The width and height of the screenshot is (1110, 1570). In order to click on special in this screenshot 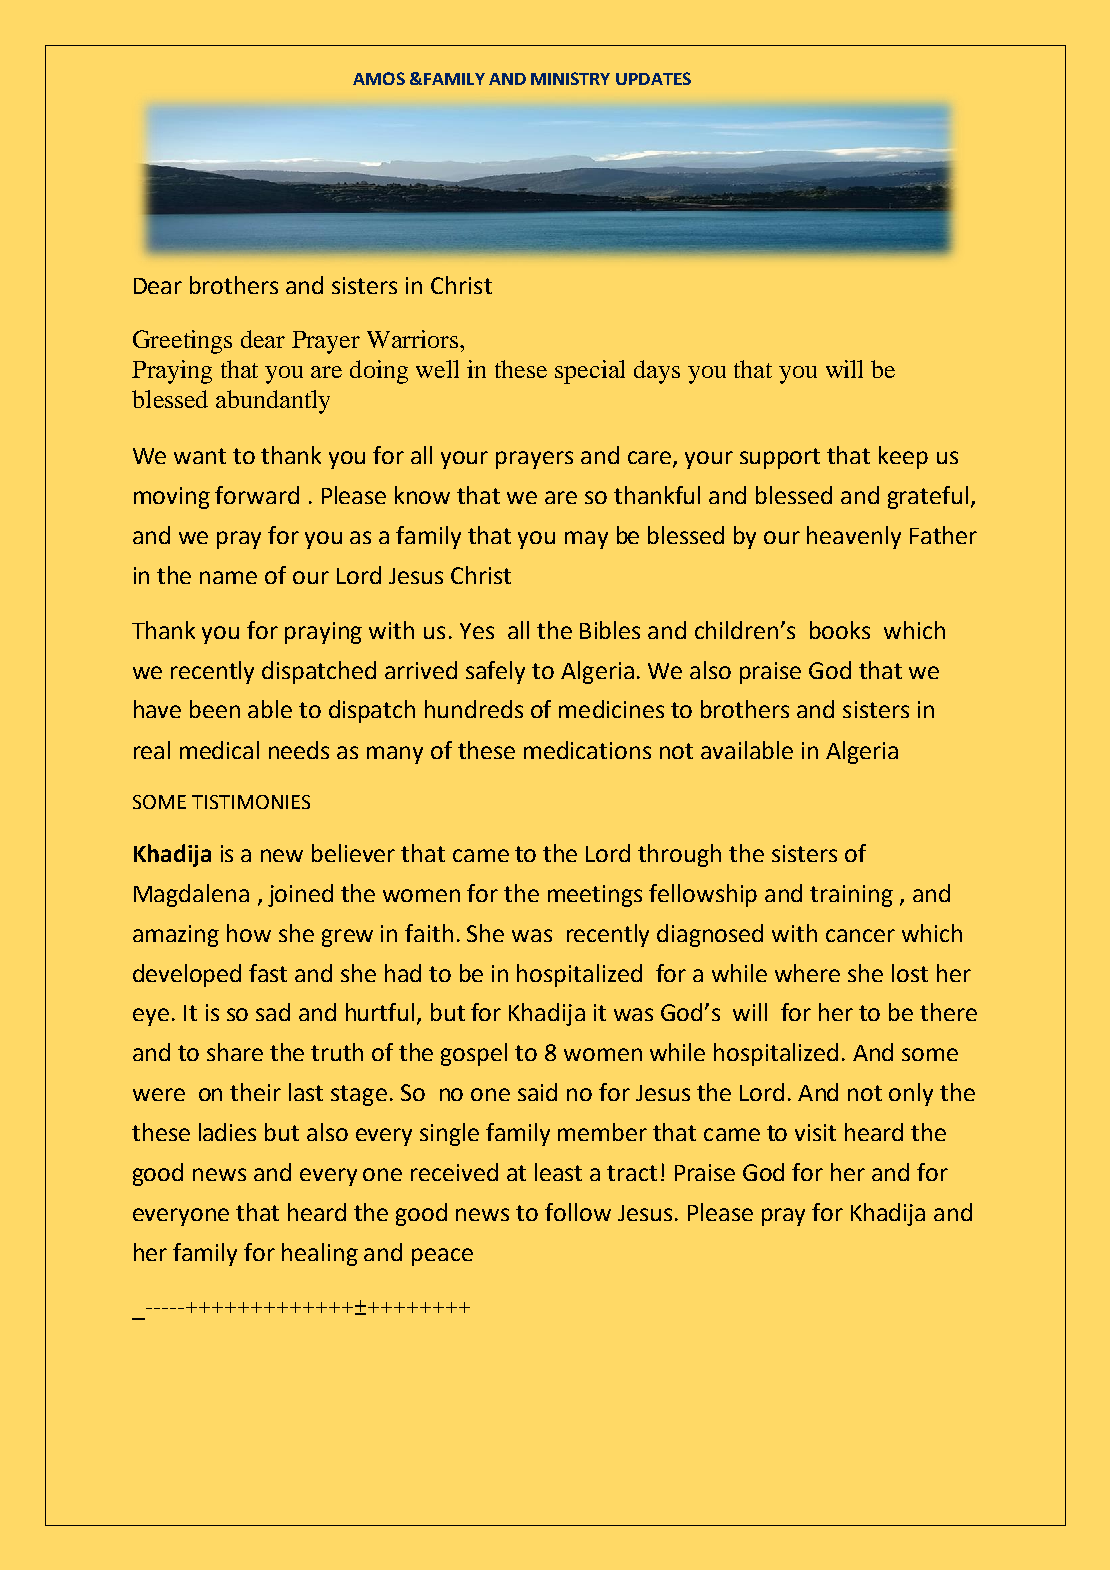, I will do `click(590, 372)`.
